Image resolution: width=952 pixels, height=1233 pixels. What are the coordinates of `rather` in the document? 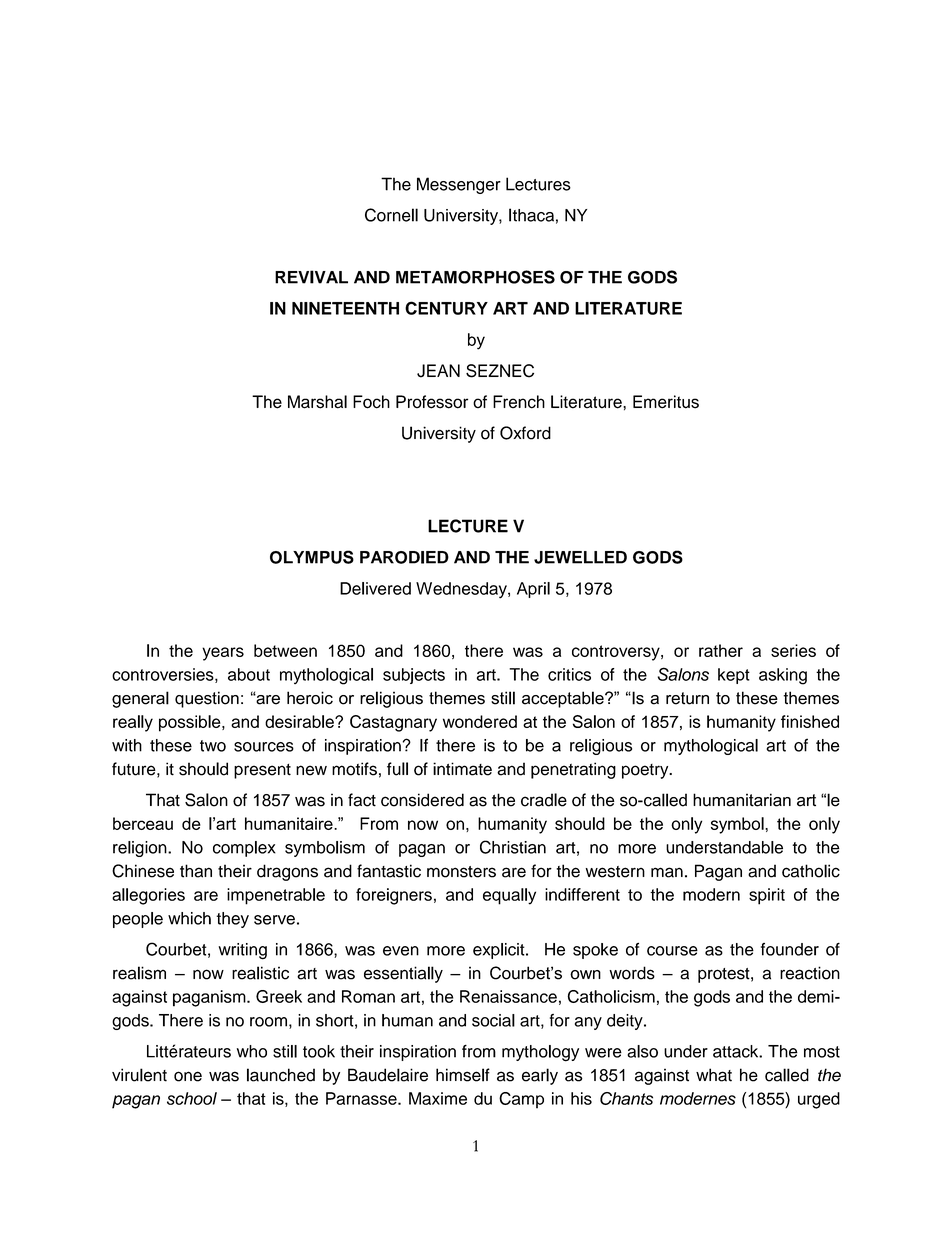 It's located at (721, 650).
